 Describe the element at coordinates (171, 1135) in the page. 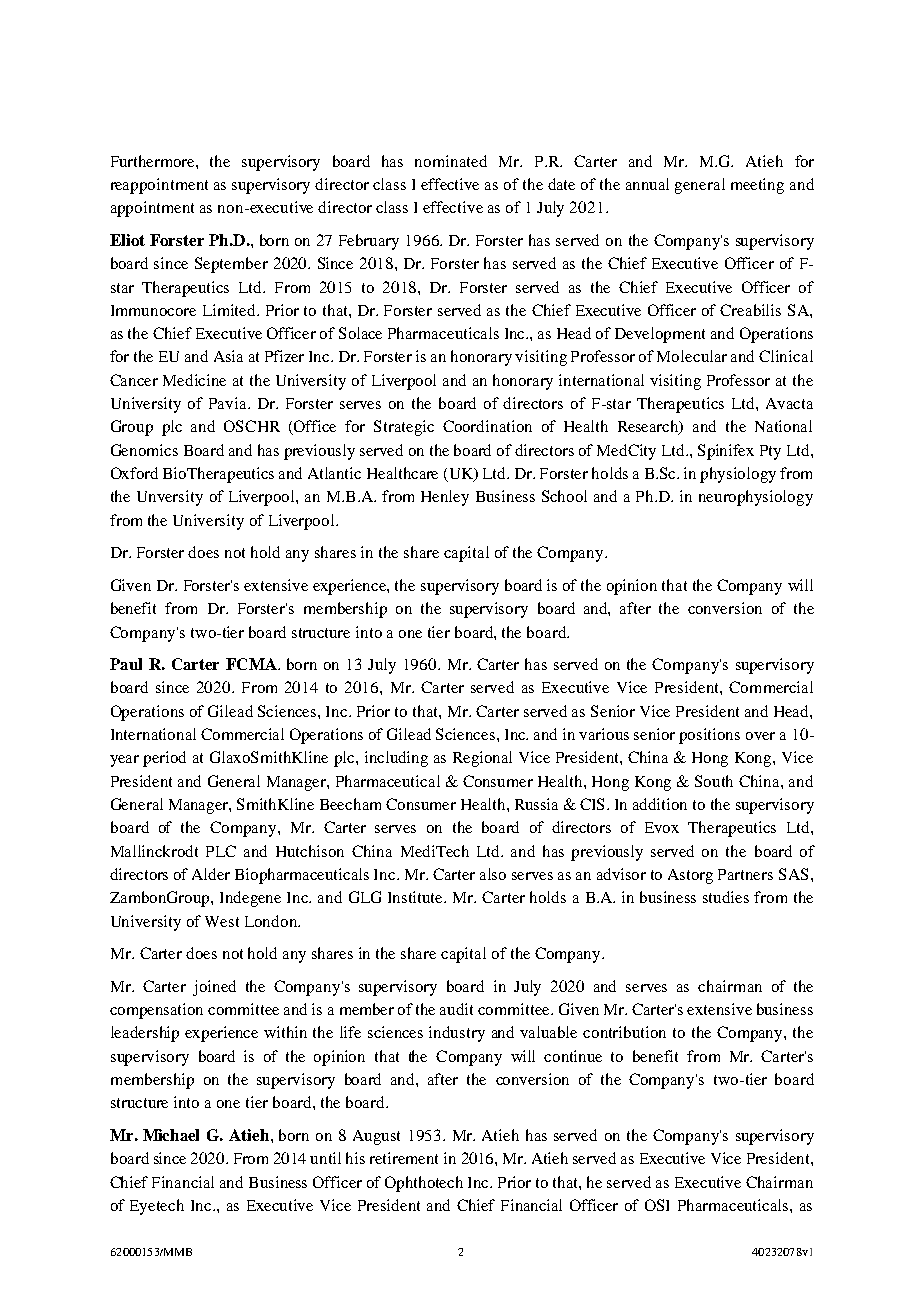

I see `Michael` at that location.
